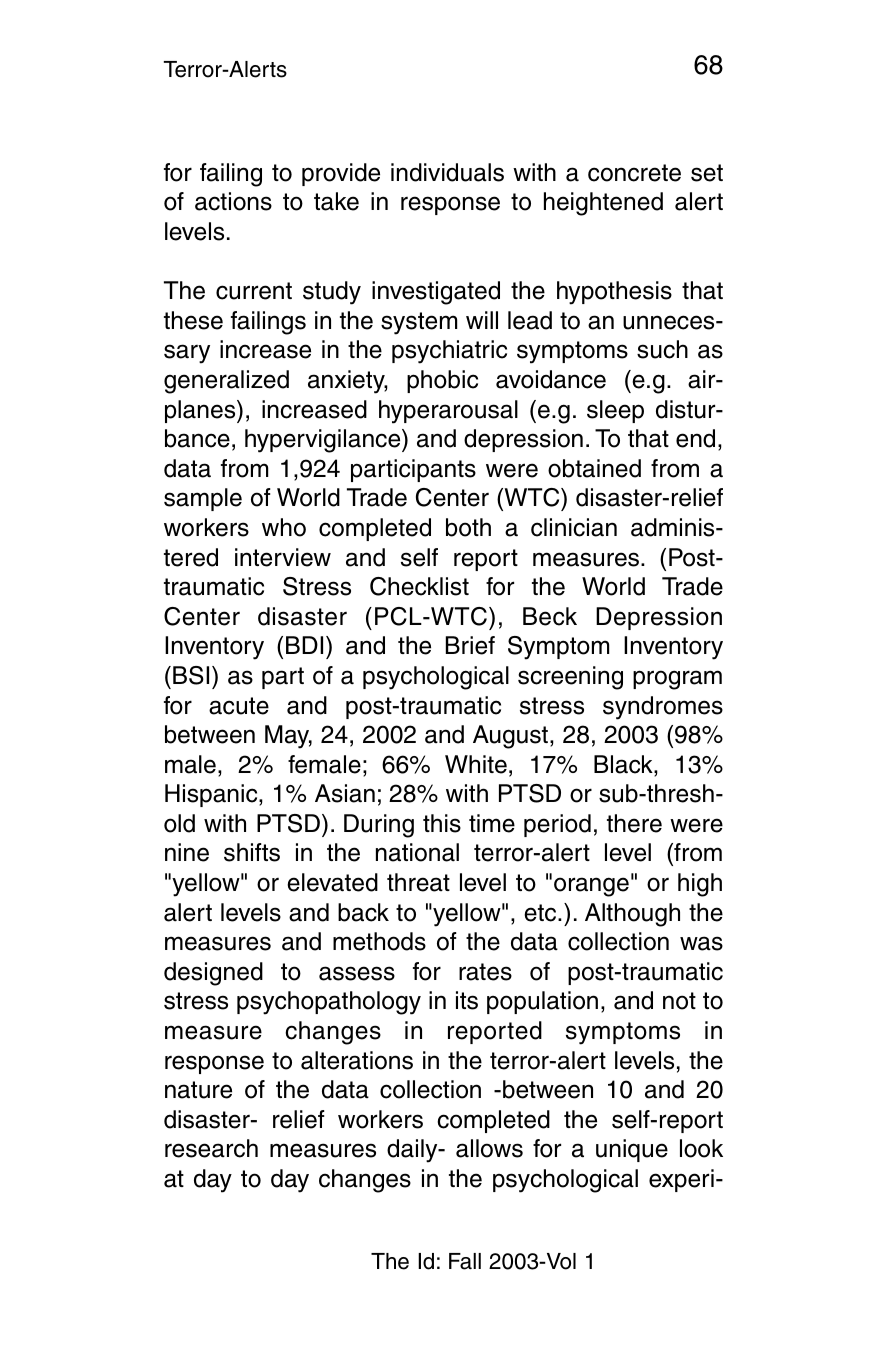  What do you see at coordinates (634, 173) in the screenshot?
I see `concrete` at bounding box center [634, 173].
